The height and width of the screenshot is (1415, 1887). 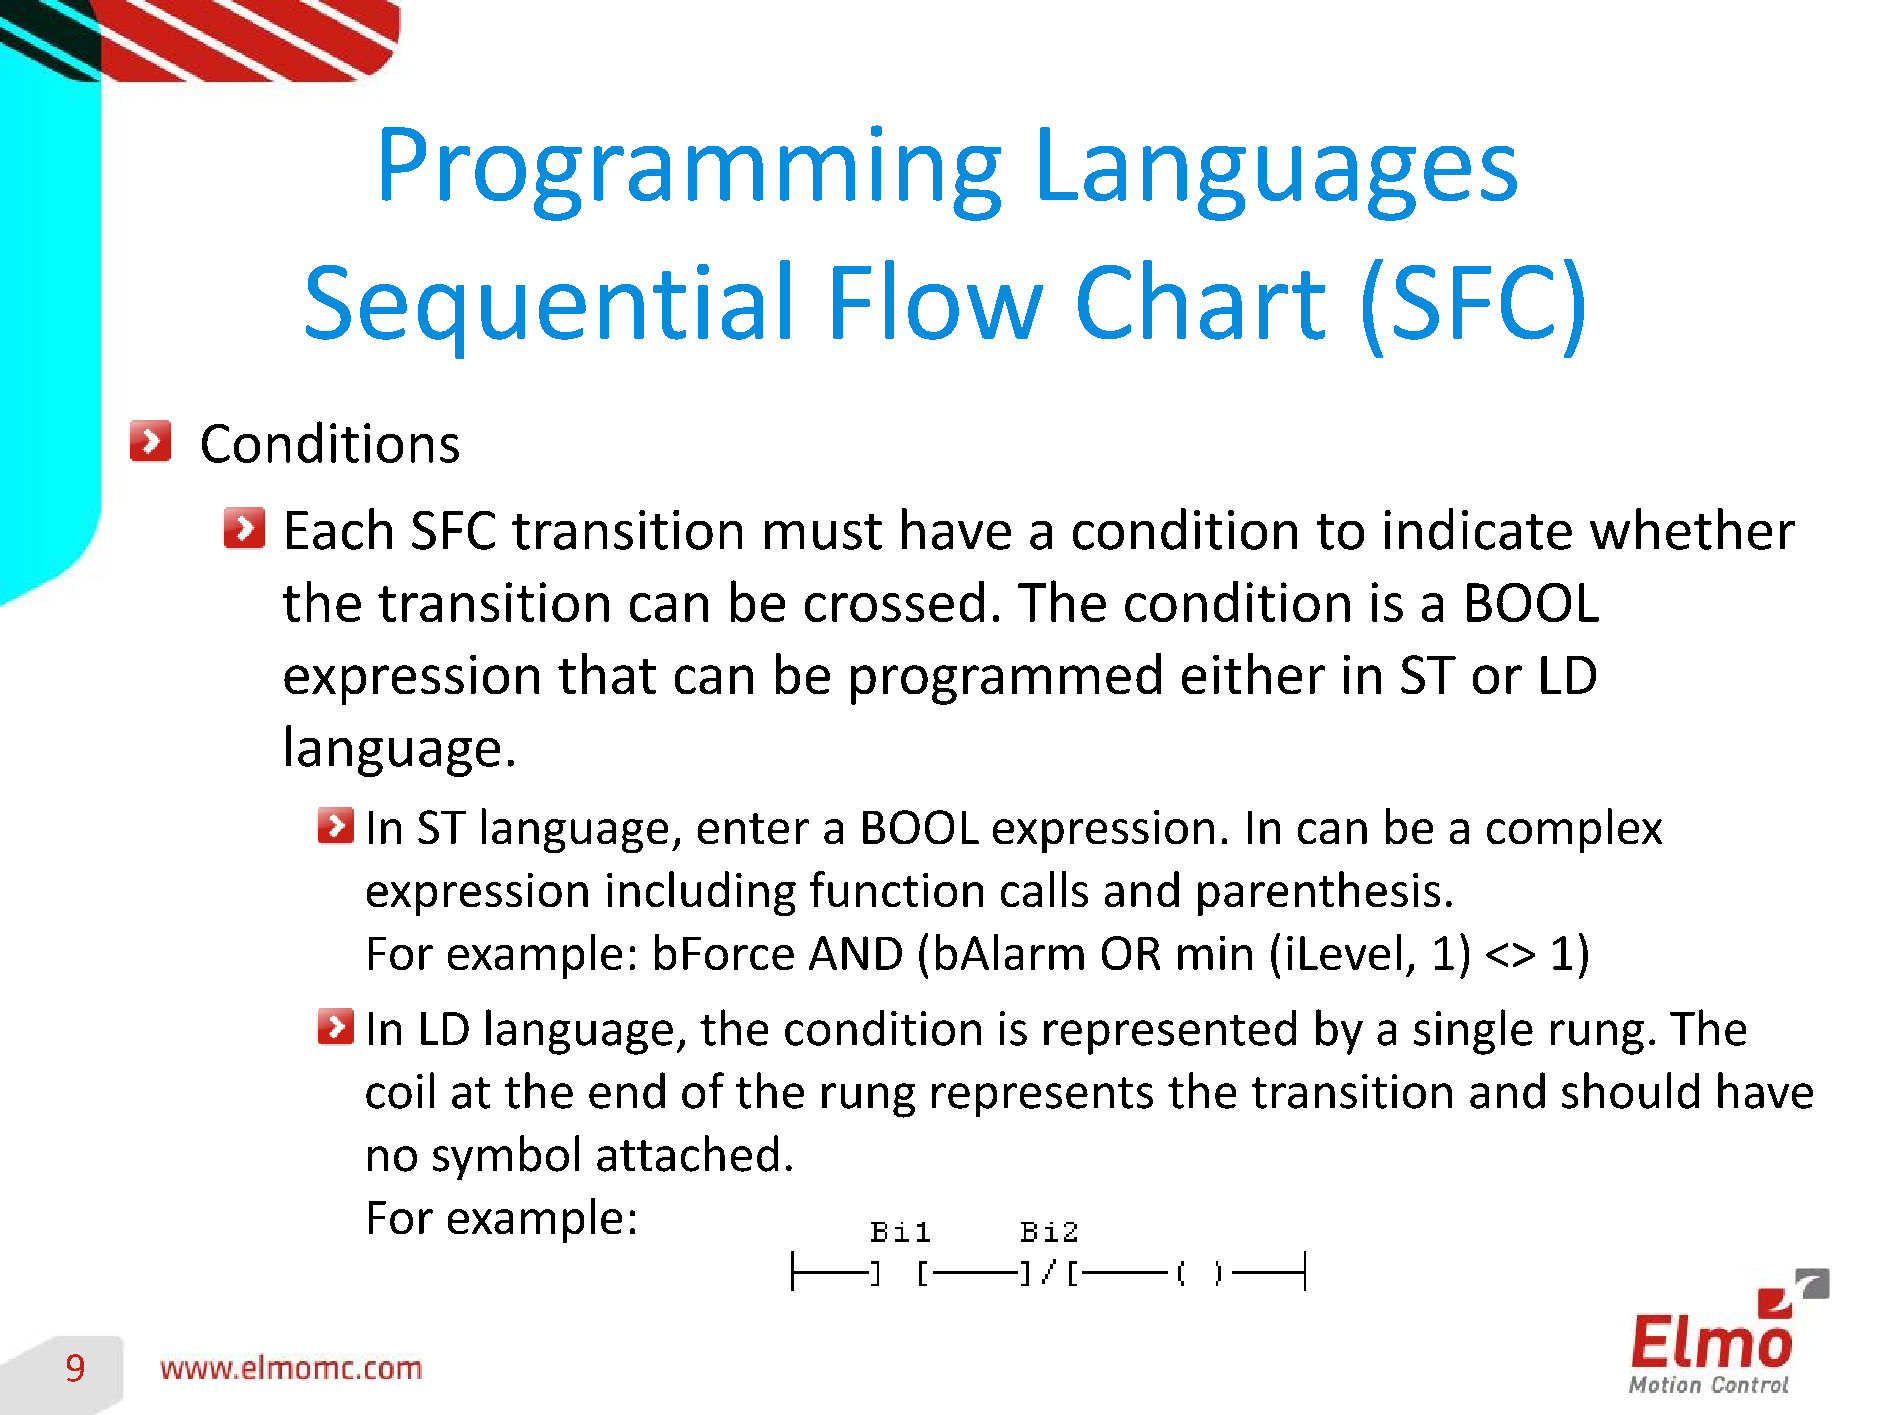 What do you see at coordinates (938, 300) in the screenshot?
I see `Flow` at bounding box center [938, 300].
